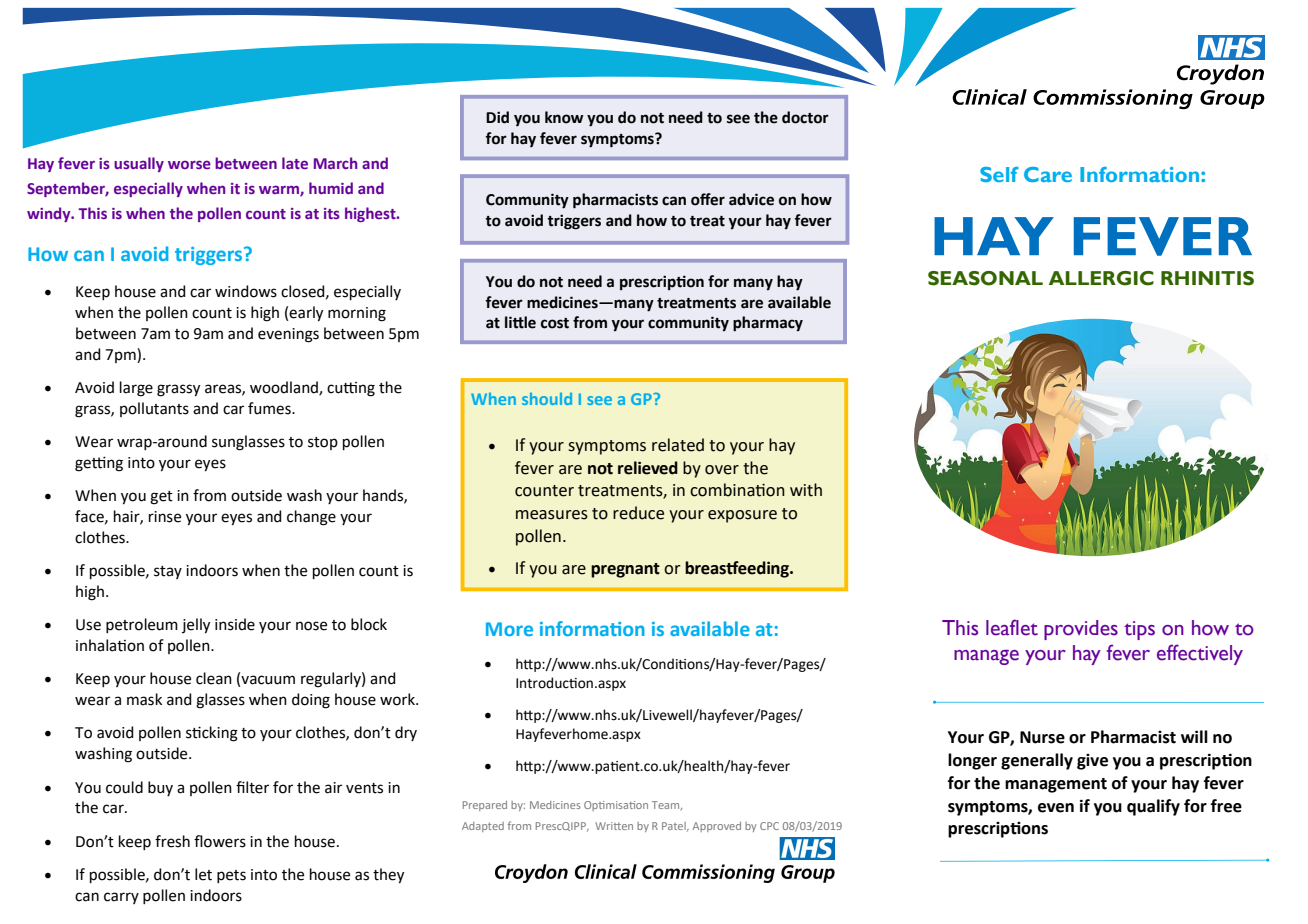 Image resolution: width=1308 pixels, height=924 pixels. What do you see at coordinates (231, 876) in the image?
I see `pets` at bounding box center [231, 876].
